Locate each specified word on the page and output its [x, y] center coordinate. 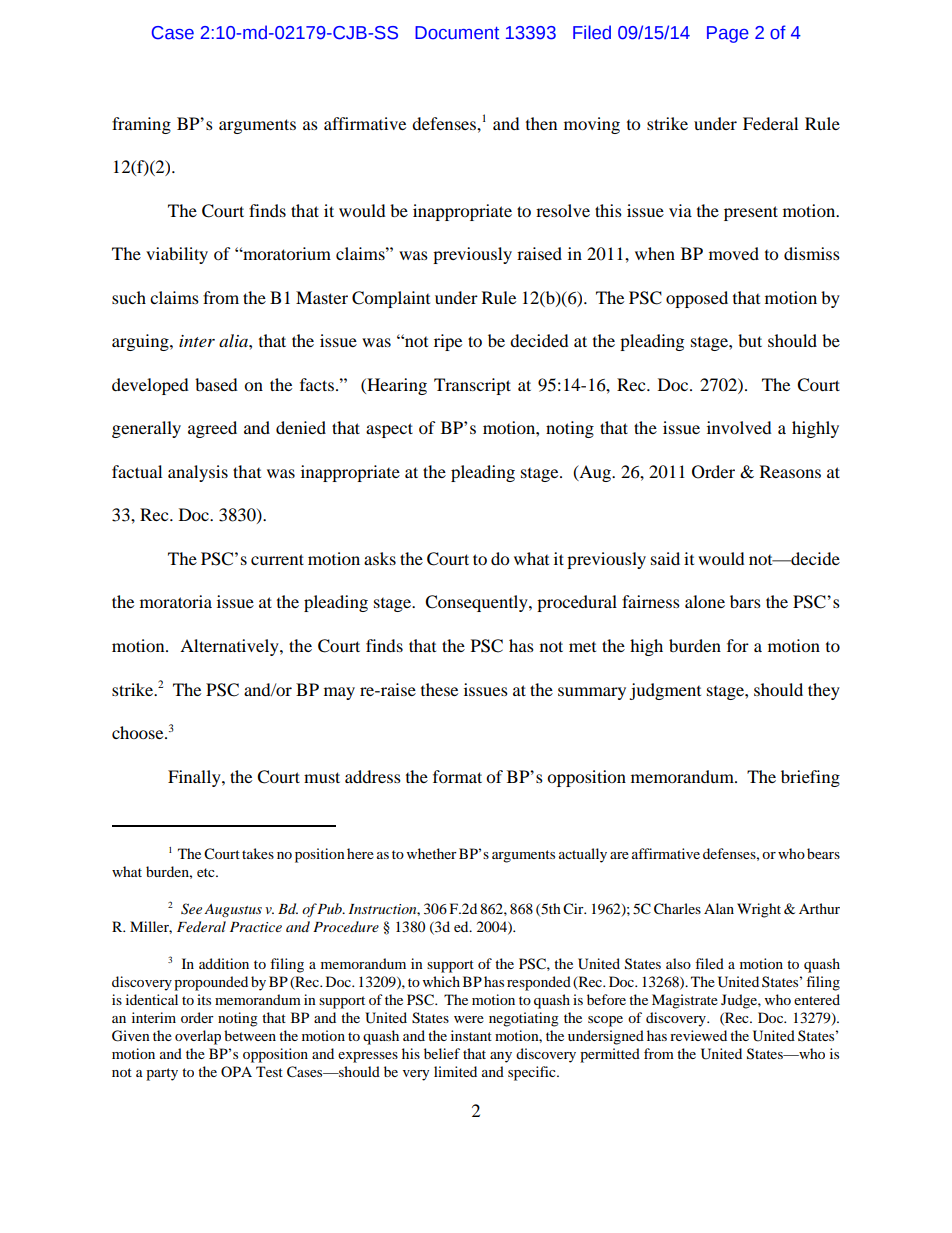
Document [457, 33]
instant [471, 1035]
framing [141, 125]
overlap [198, 1037]
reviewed [698, 1035]
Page [728, 34]
